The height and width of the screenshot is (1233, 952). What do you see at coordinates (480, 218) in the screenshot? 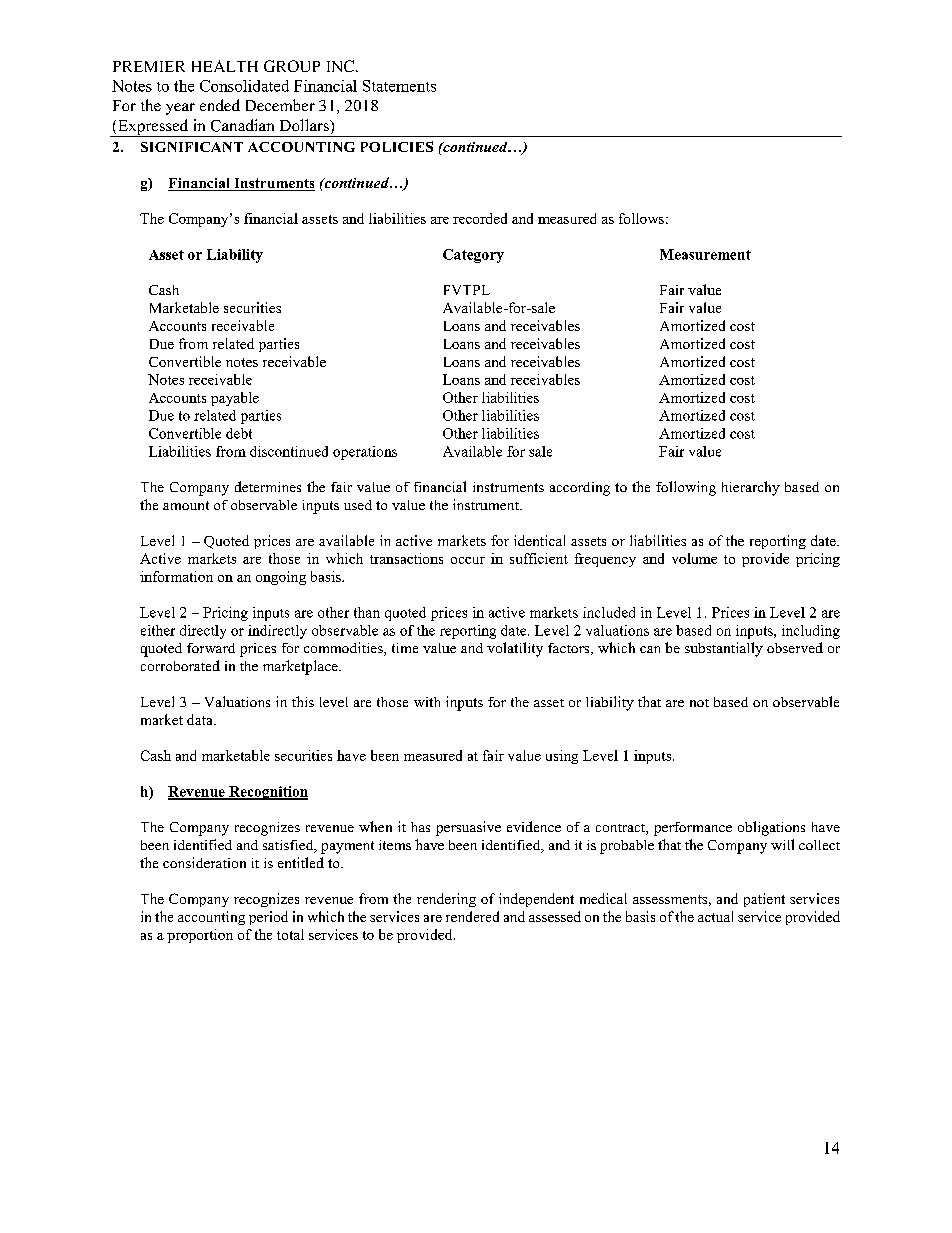
I see `recorded` at bounding box center [480, 218].
